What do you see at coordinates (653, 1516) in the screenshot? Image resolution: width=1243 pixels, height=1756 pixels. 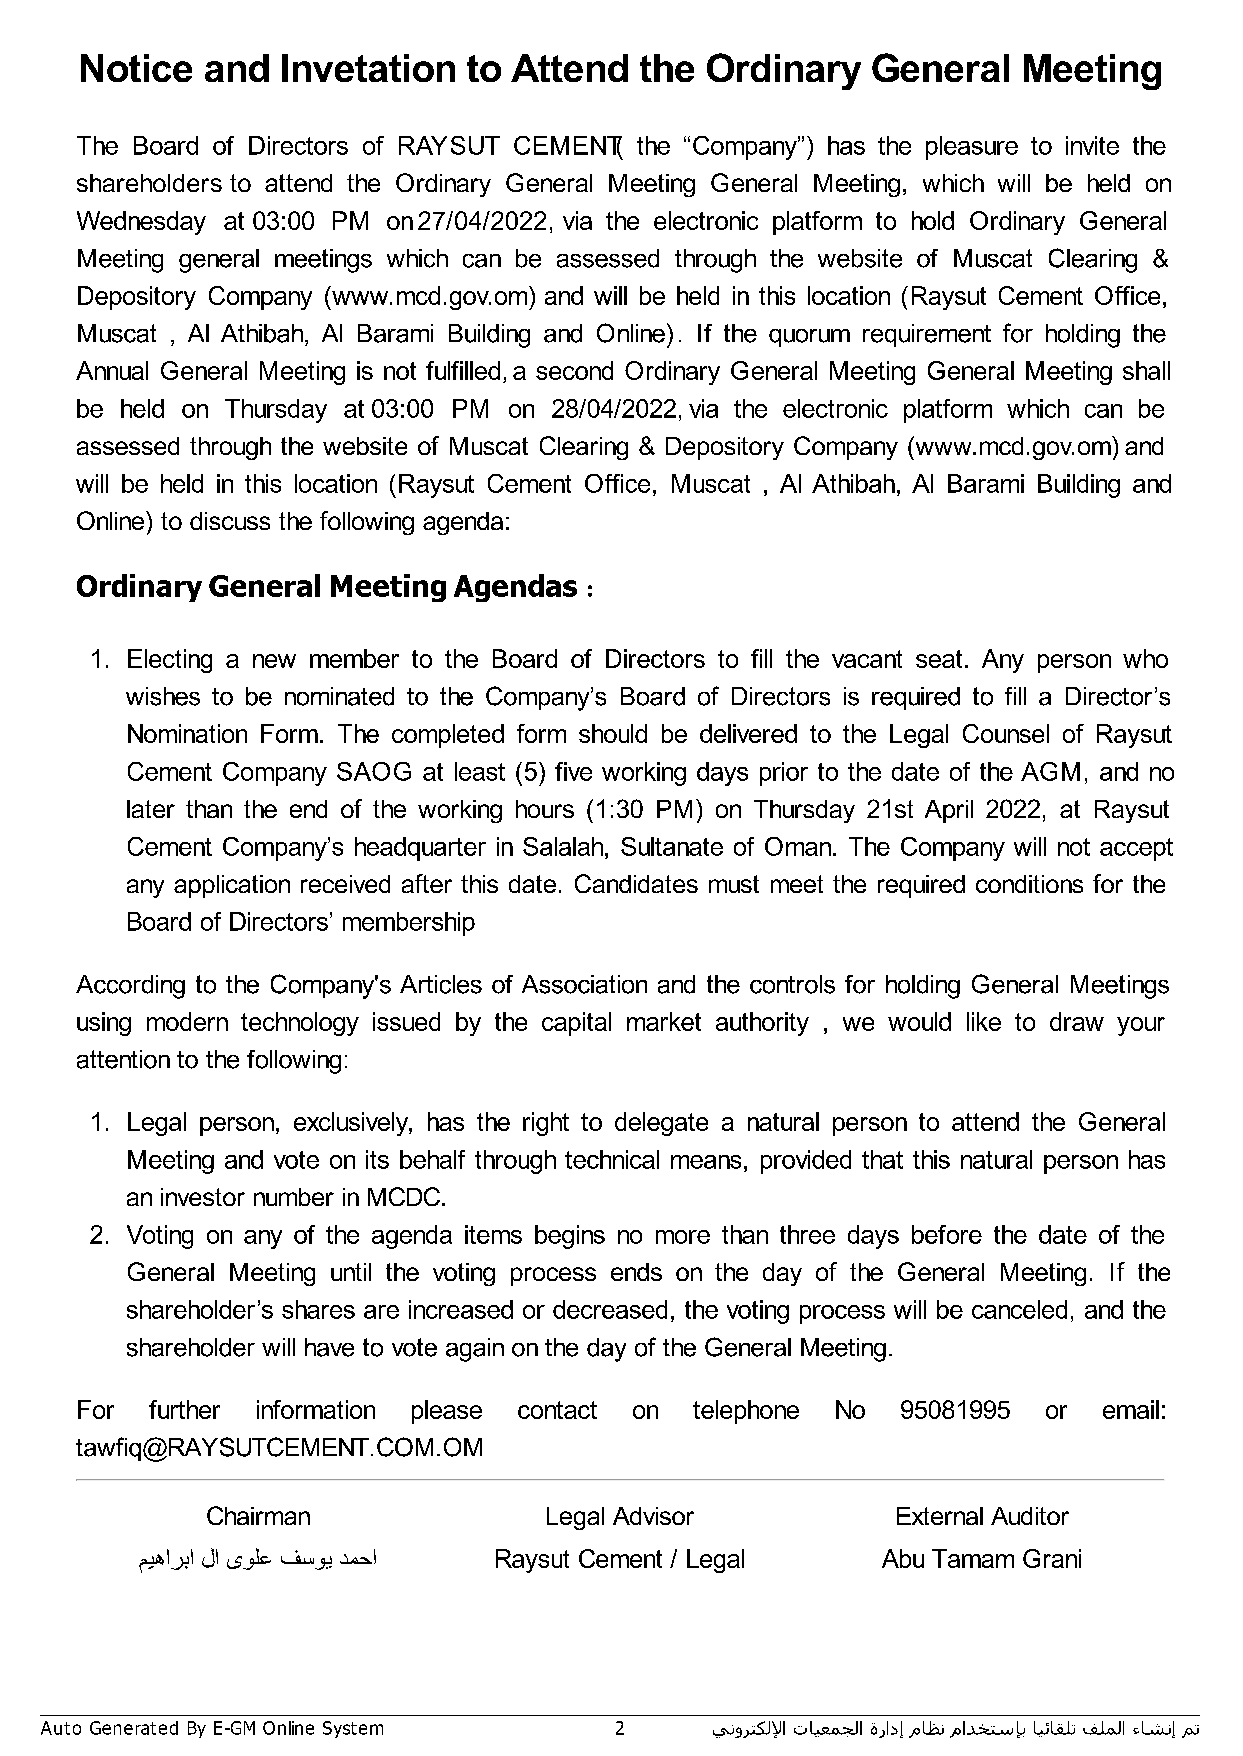 I see `Advisor` at bounding box center [653, 1516].
